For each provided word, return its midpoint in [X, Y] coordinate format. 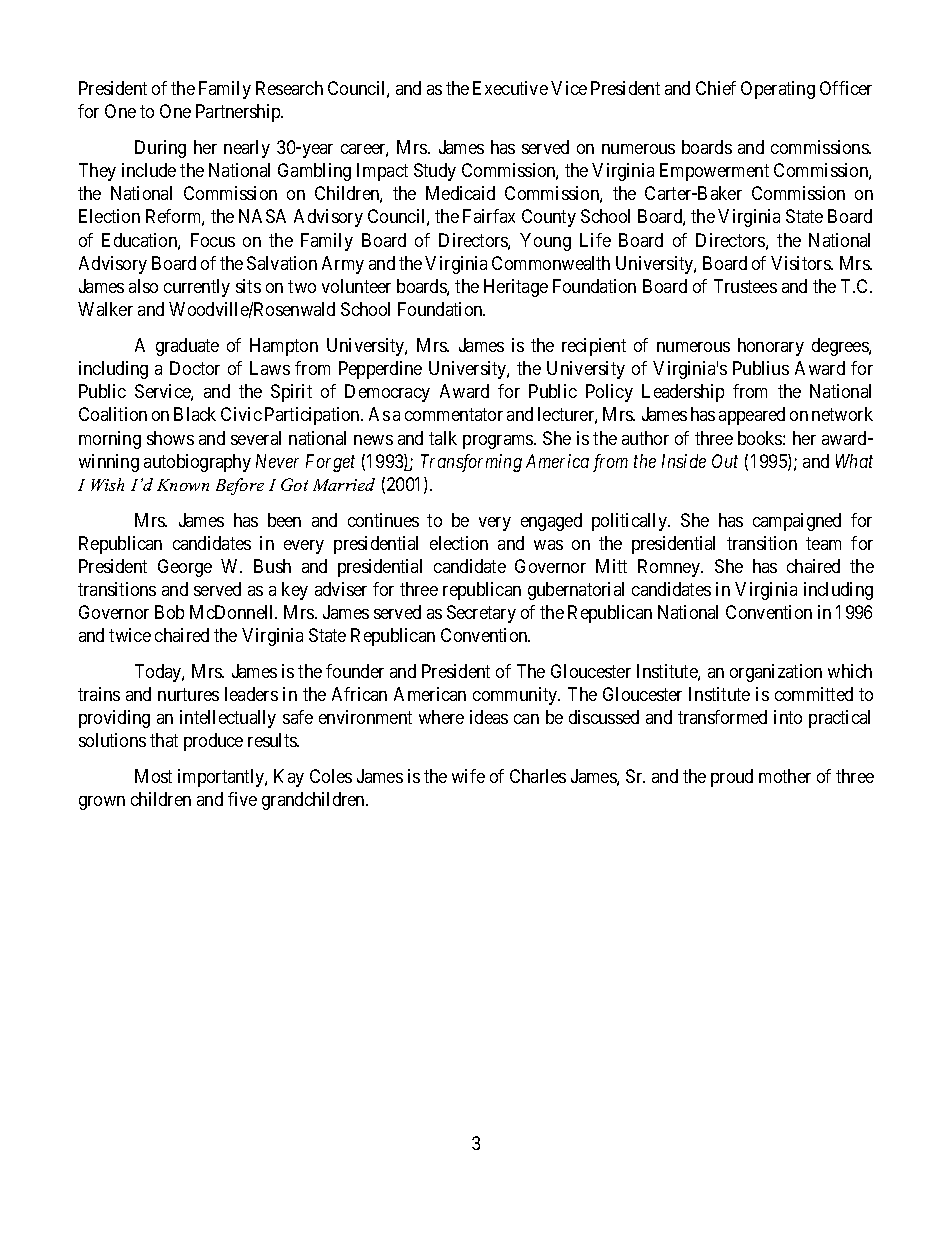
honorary [771, 347]
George [185, 568]
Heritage [516, 288]
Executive [510, 88]
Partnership [239, 113]
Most [153, 776]
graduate [187, 347]
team [823, 543]
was [548, 545]
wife [468, 776]
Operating [778, 90]
